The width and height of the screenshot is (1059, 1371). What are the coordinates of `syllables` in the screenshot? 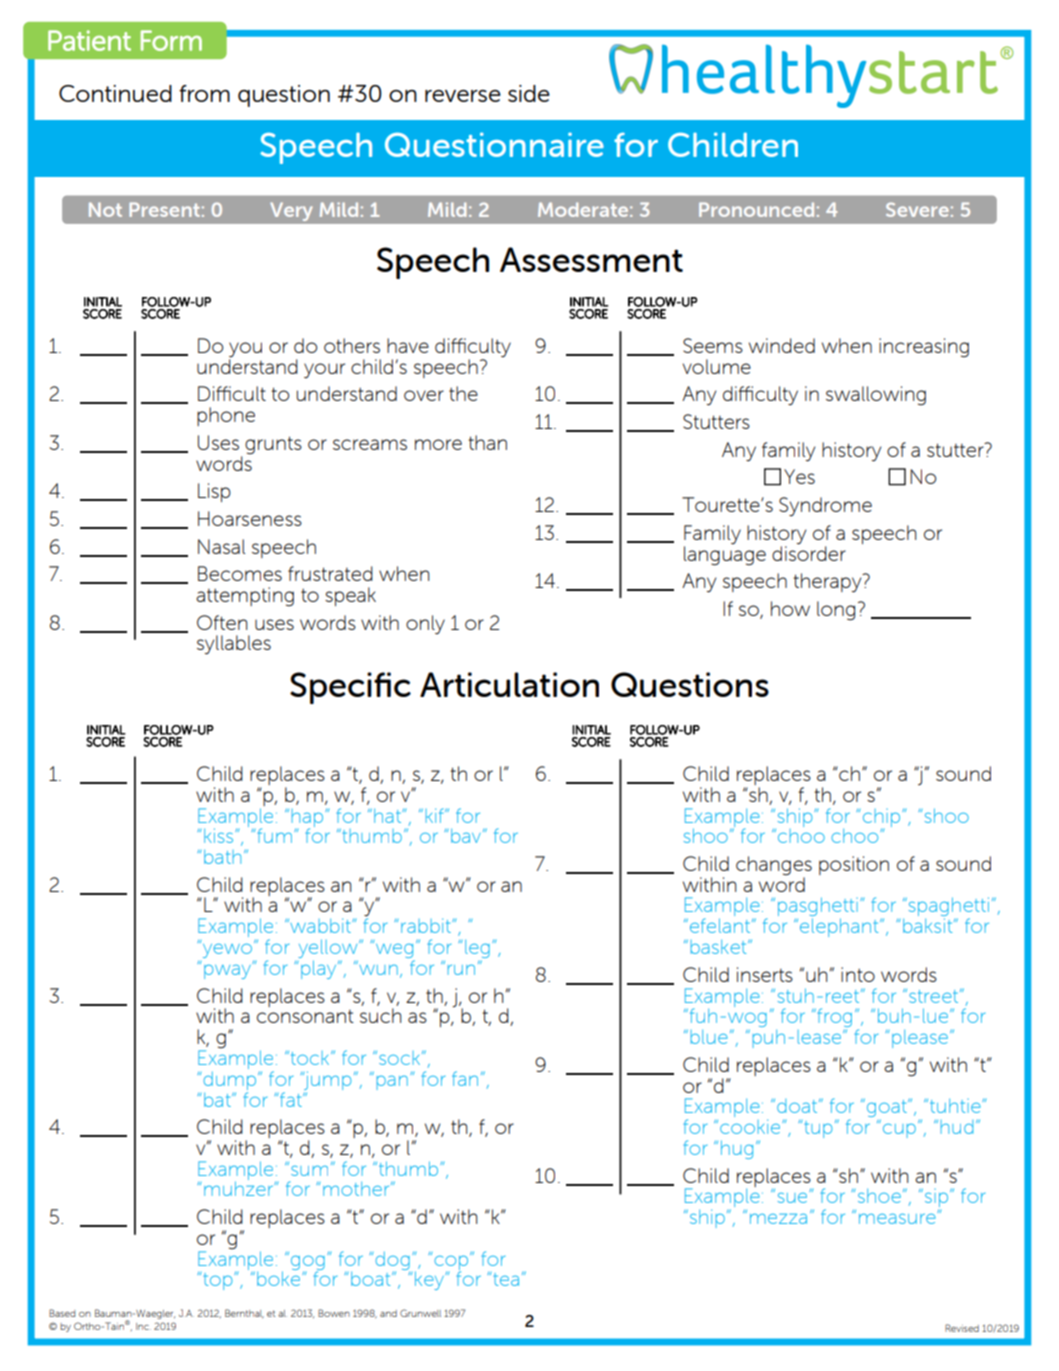 It's located at (234, 645).
